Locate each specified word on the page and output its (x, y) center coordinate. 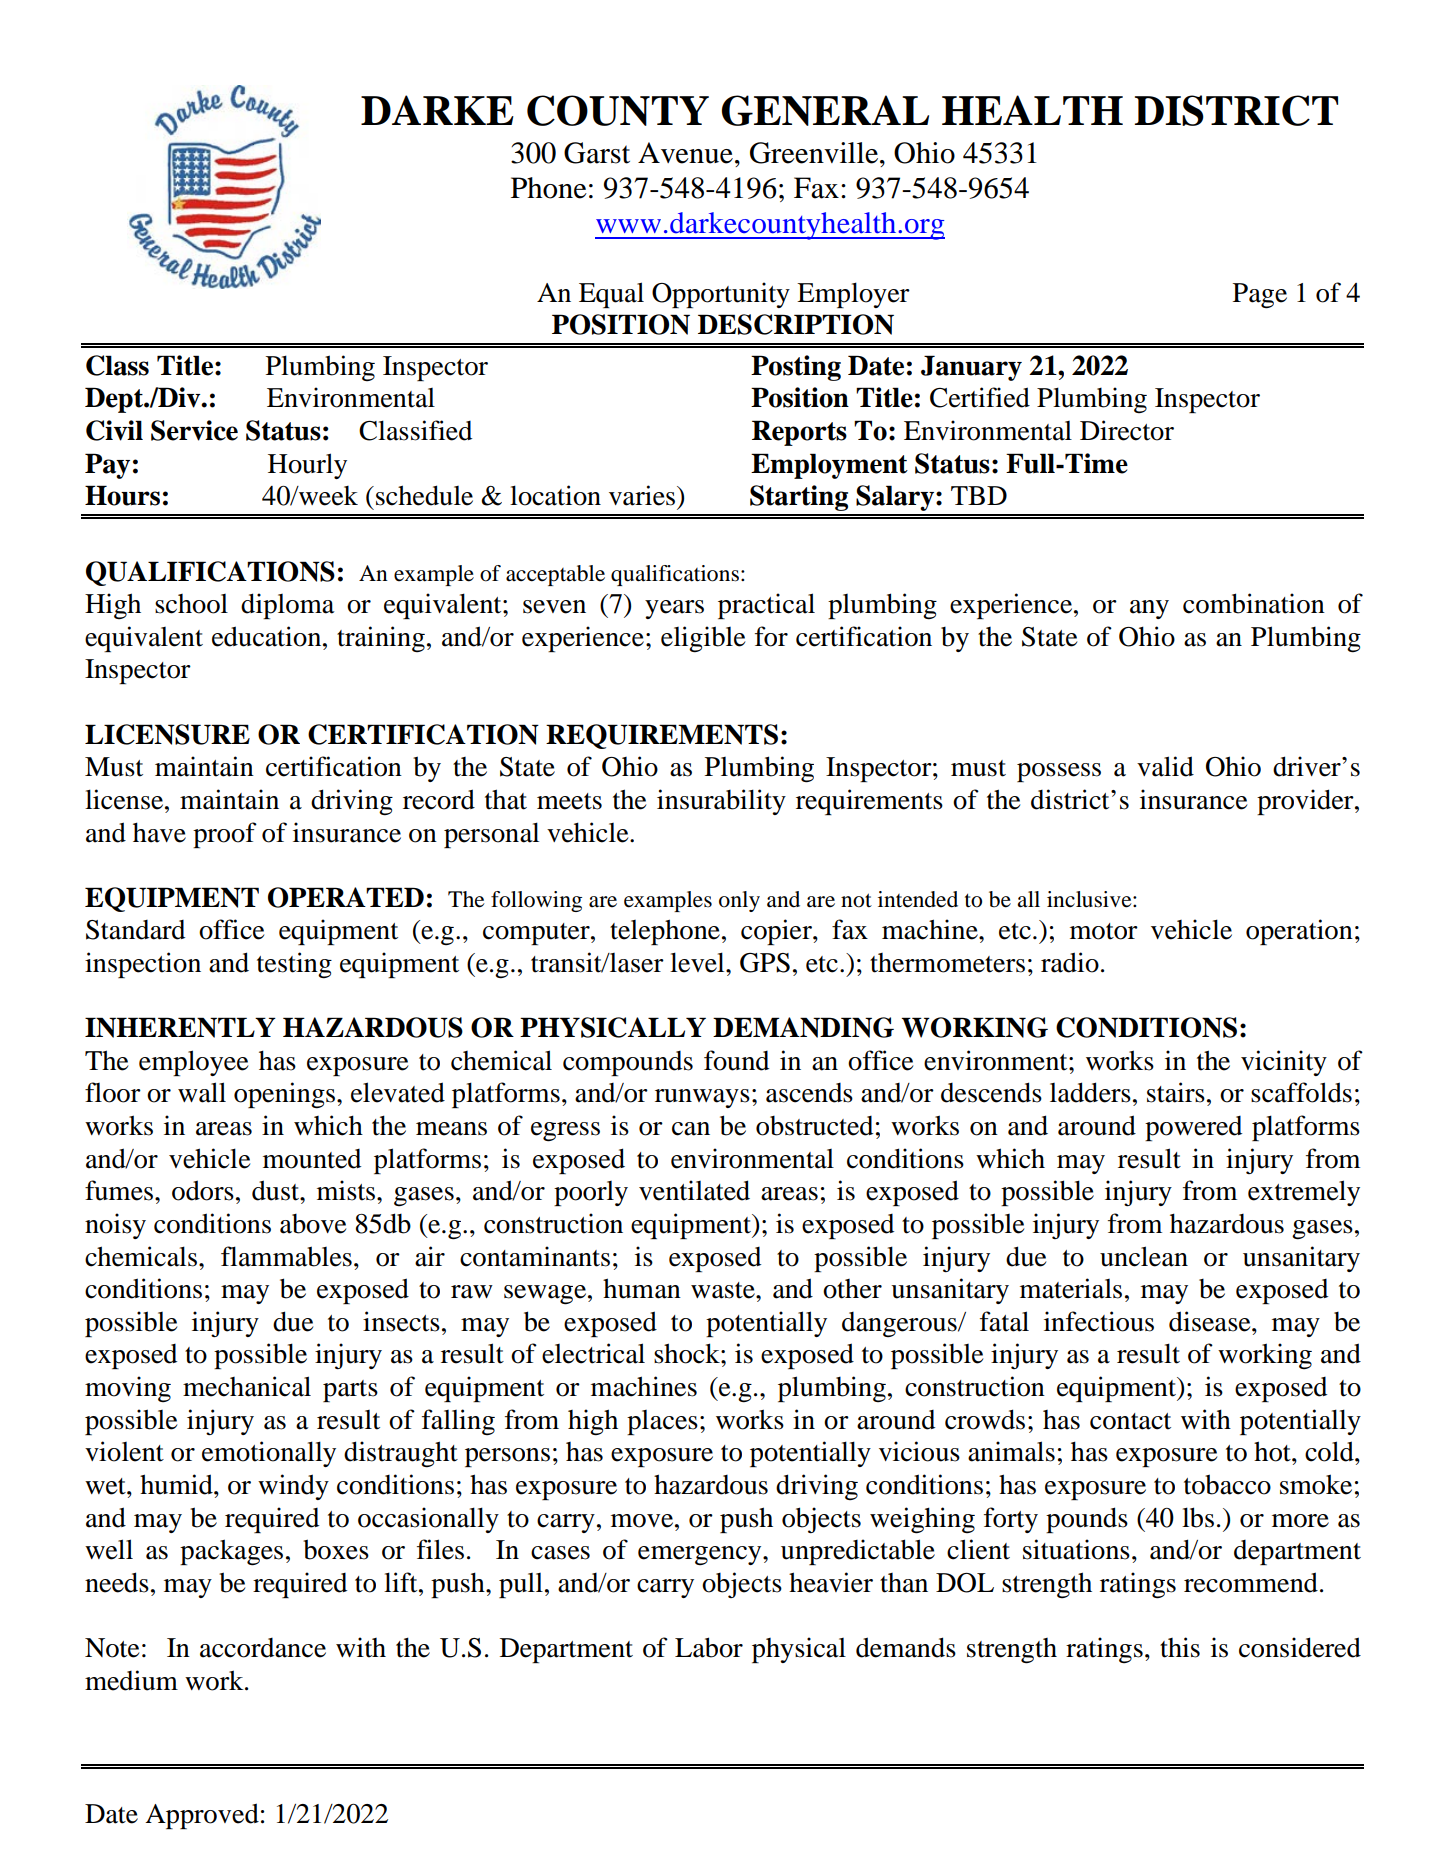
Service (194, 430)
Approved (202, 1816)
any (1149, 609)
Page (1260, 296)
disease (1211, 1321)
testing (294, 965)
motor (1104, 931)
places (662, 1422)
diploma (288, 606)
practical (766, 606)
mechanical (247, 1386)
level (698, 962)
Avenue (685, 153)
